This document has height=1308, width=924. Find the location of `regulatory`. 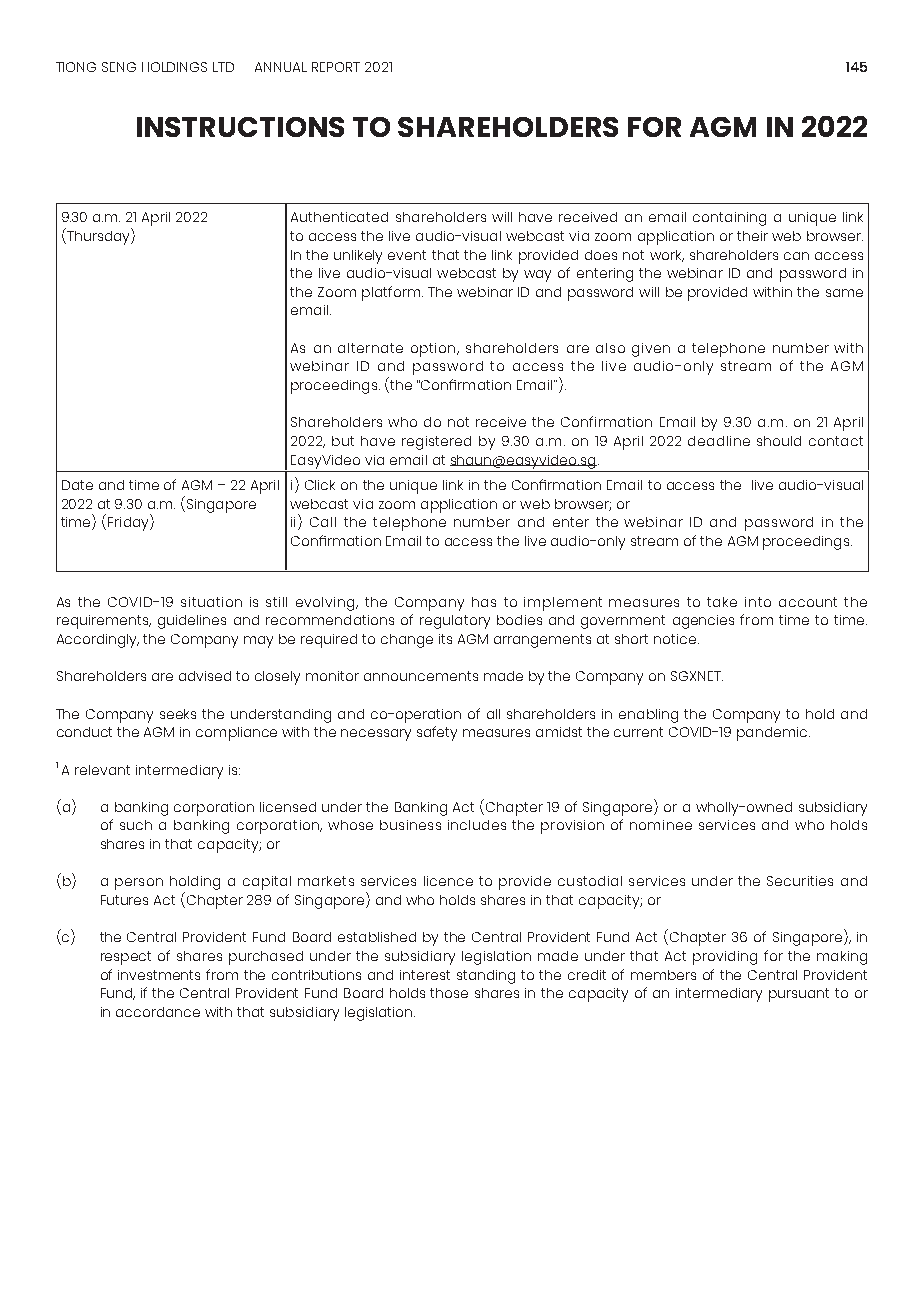

regulatory is located at coordinates (455, 622).
